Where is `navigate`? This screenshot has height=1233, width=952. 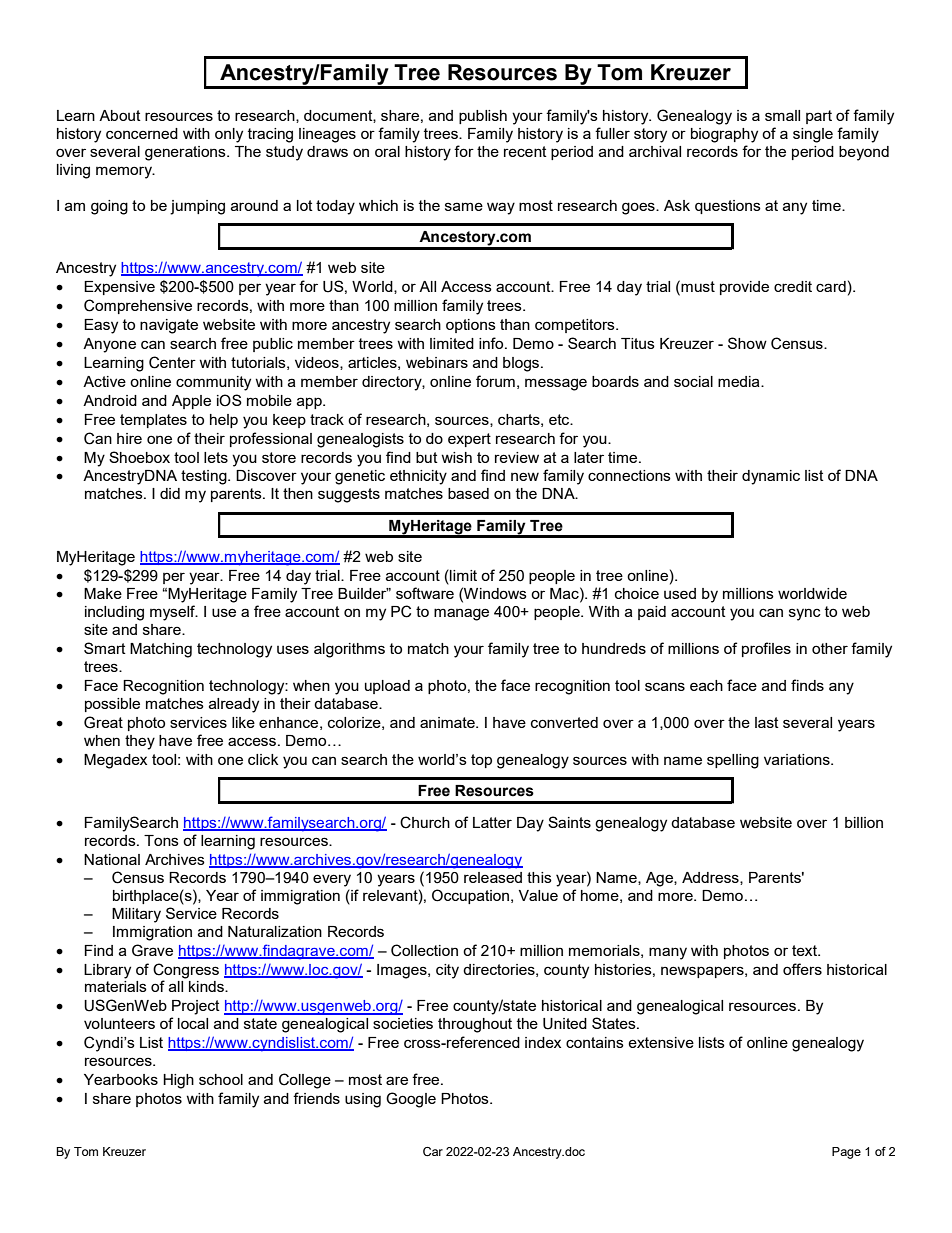
navigate is located at coordinates (169, 326).
